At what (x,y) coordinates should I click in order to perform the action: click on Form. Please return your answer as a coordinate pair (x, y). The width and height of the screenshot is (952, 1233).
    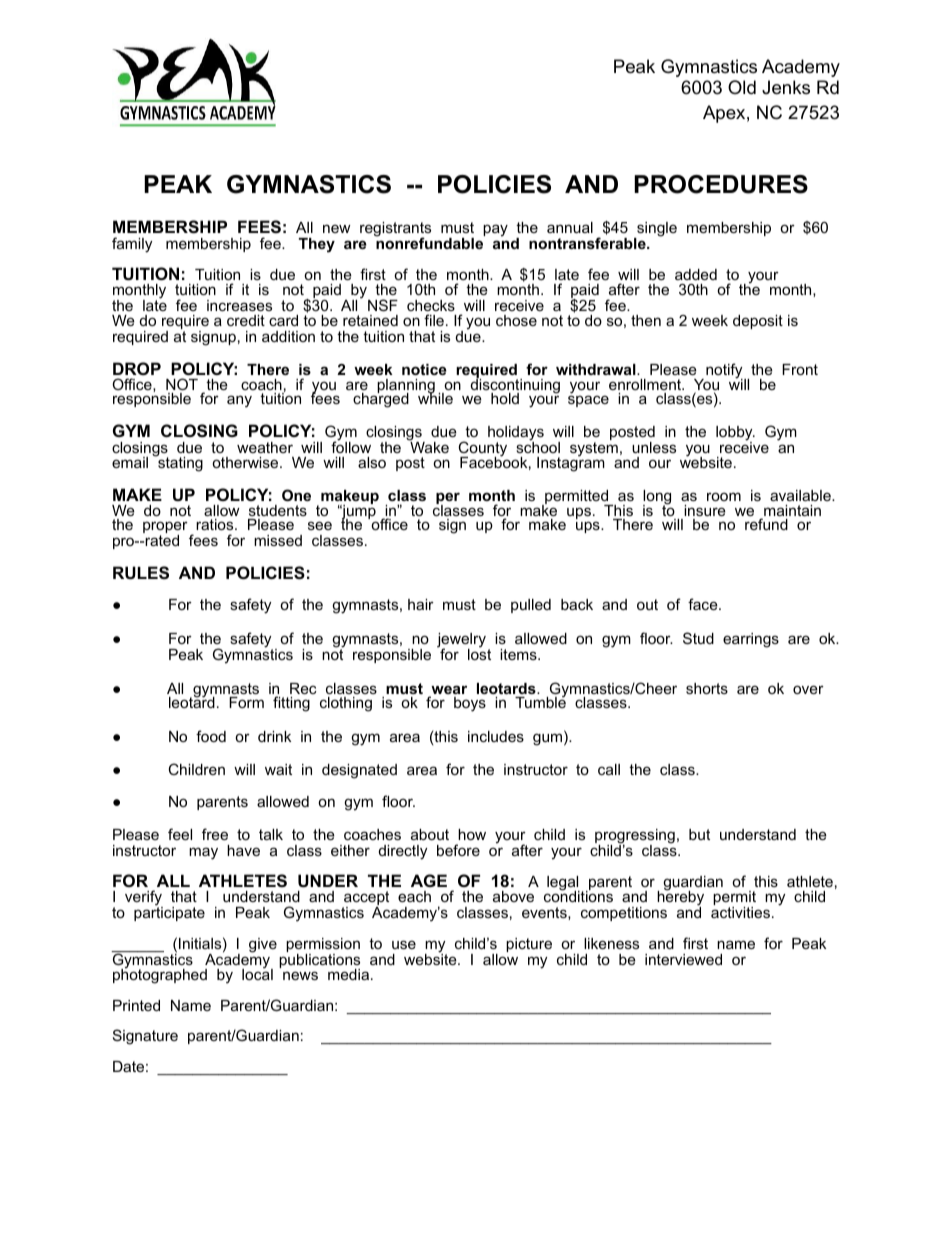
    Looking at the image, I should click on (246, 702).
